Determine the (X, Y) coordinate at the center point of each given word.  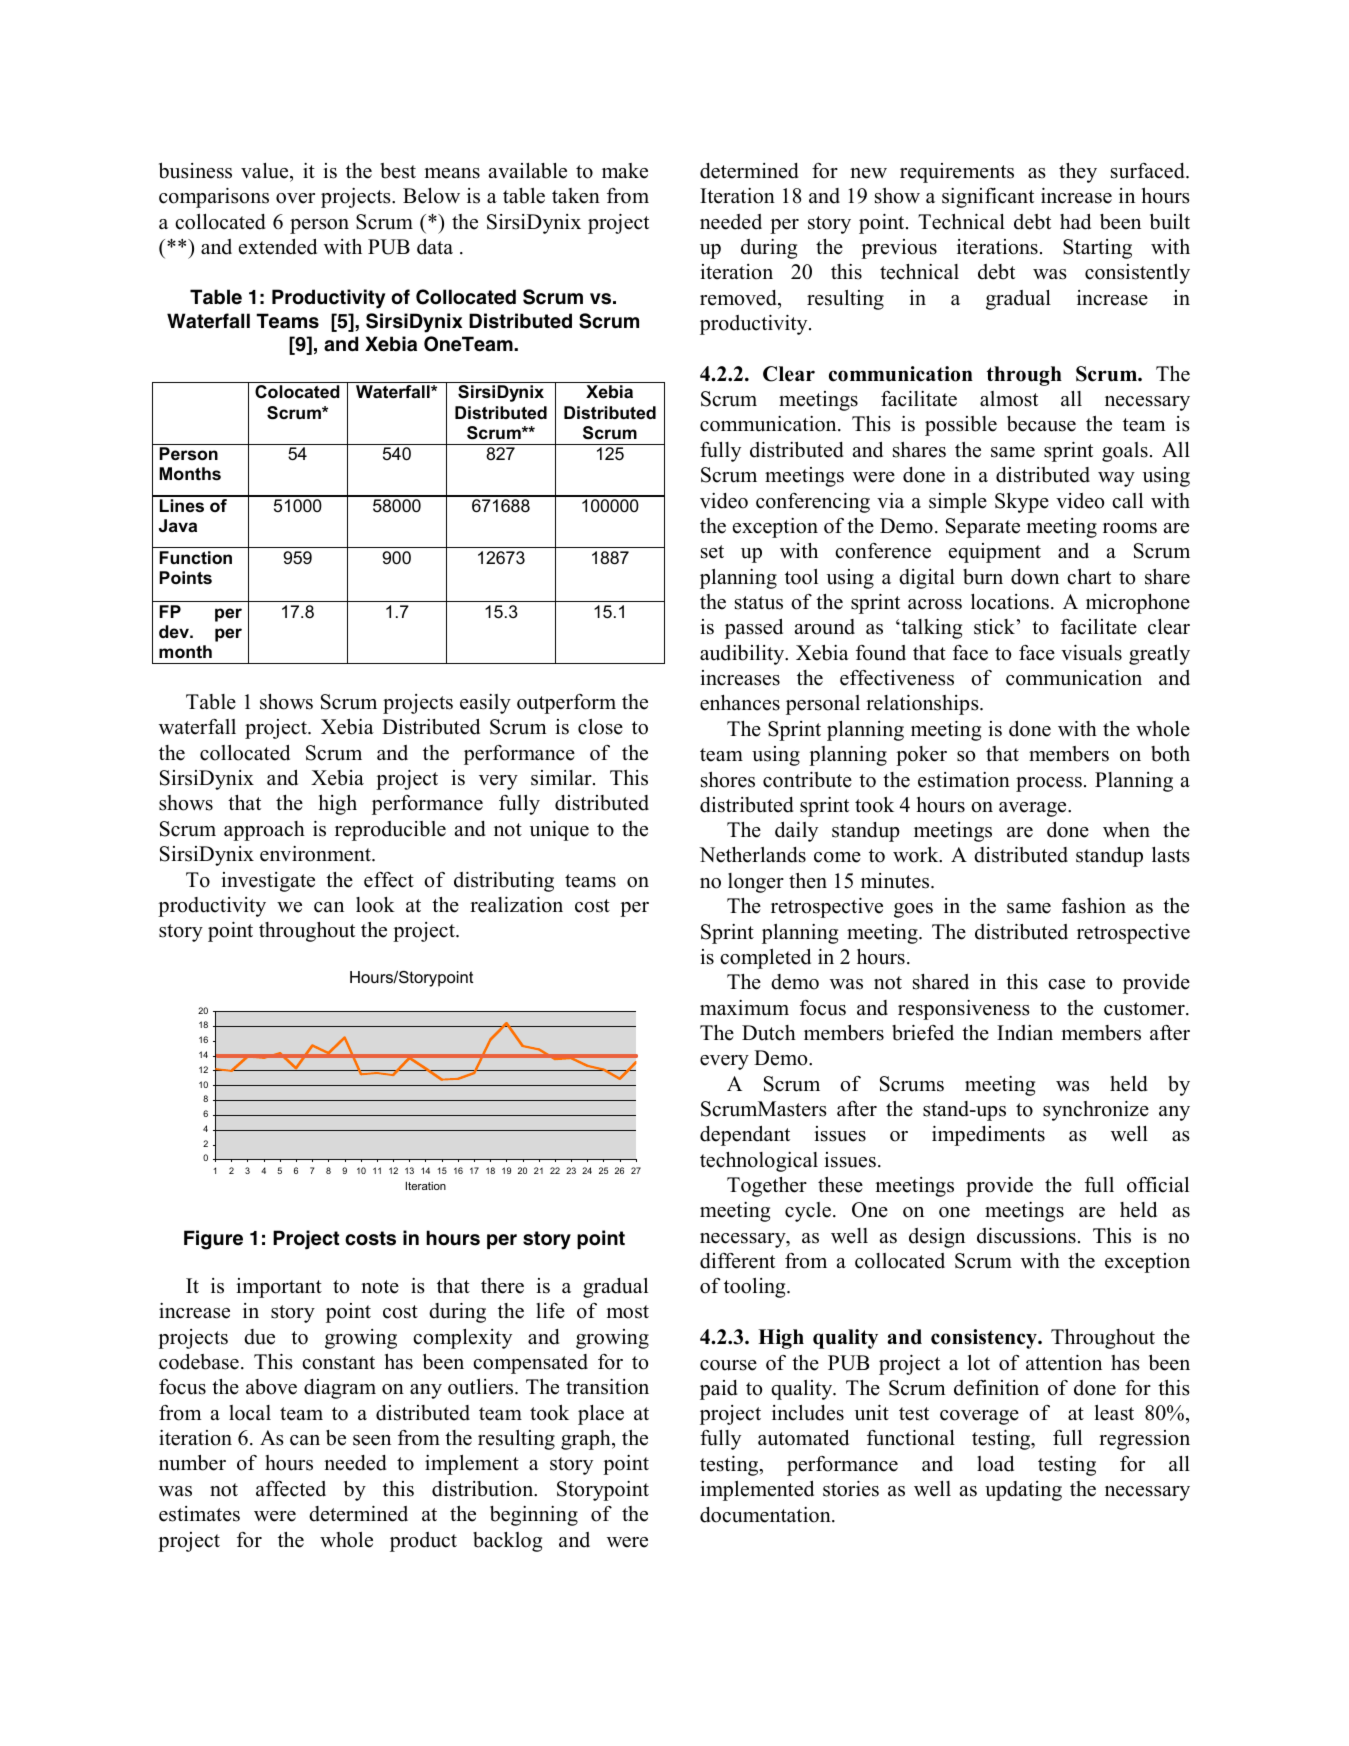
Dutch (769, 1033)
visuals (1091, 652)
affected (291, 1489)
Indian (1025, 1033)
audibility (743, 655)
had (1075, 222)
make (625, 171)
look (375, 905)
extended (278, 247)
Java (178, 526)
